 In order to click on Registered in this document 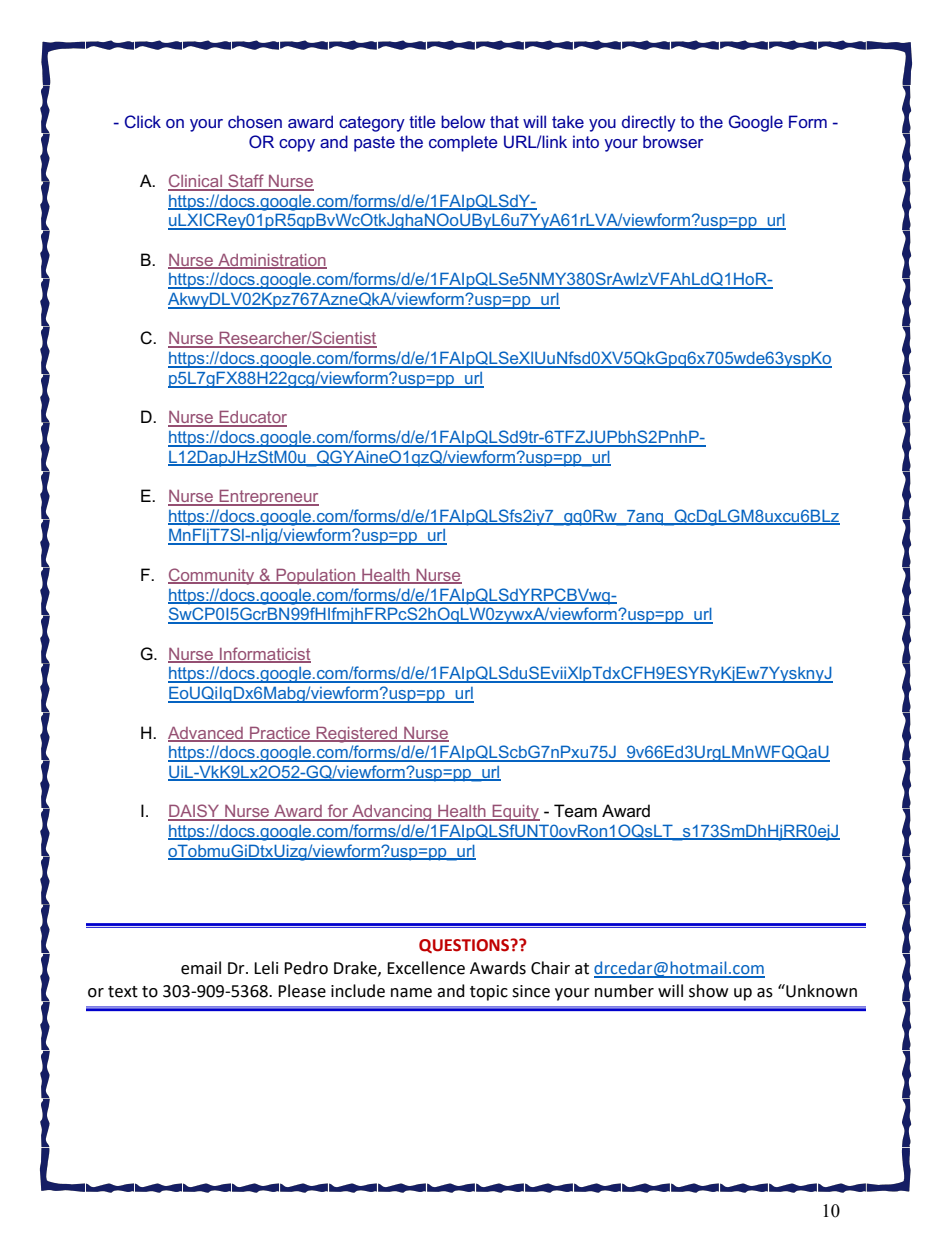, I will do `click(357, 735)`.
